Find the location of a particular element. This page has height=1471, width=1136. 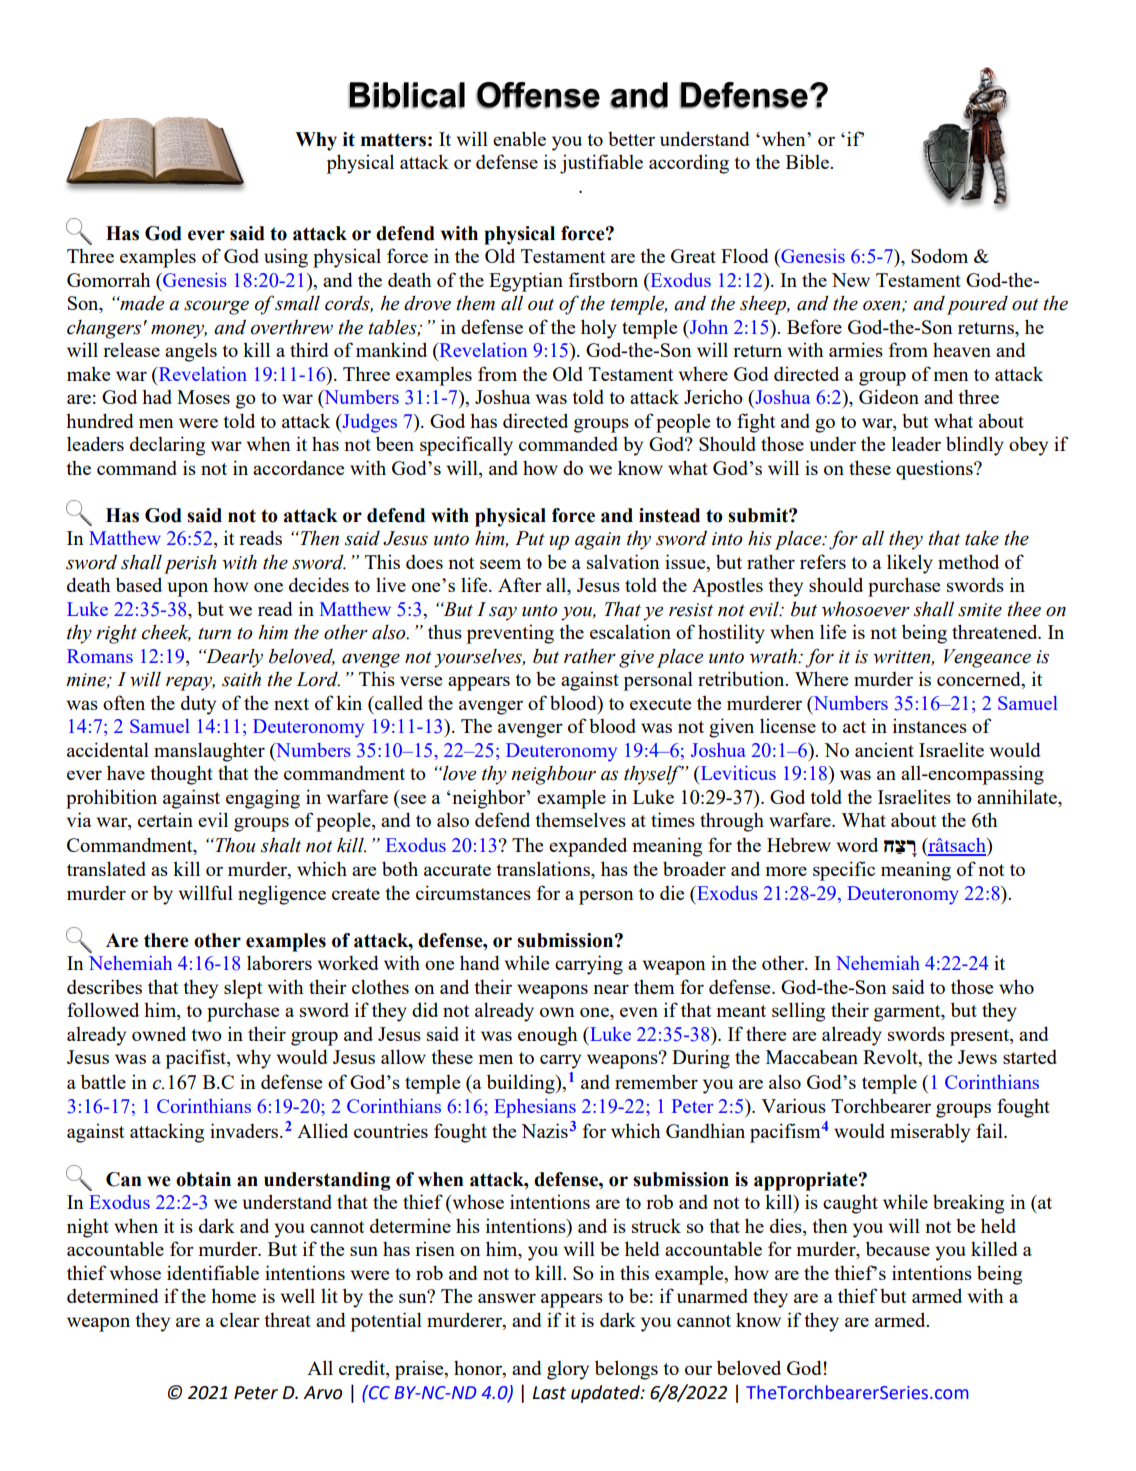

near is located at coordinates (611, 989).
